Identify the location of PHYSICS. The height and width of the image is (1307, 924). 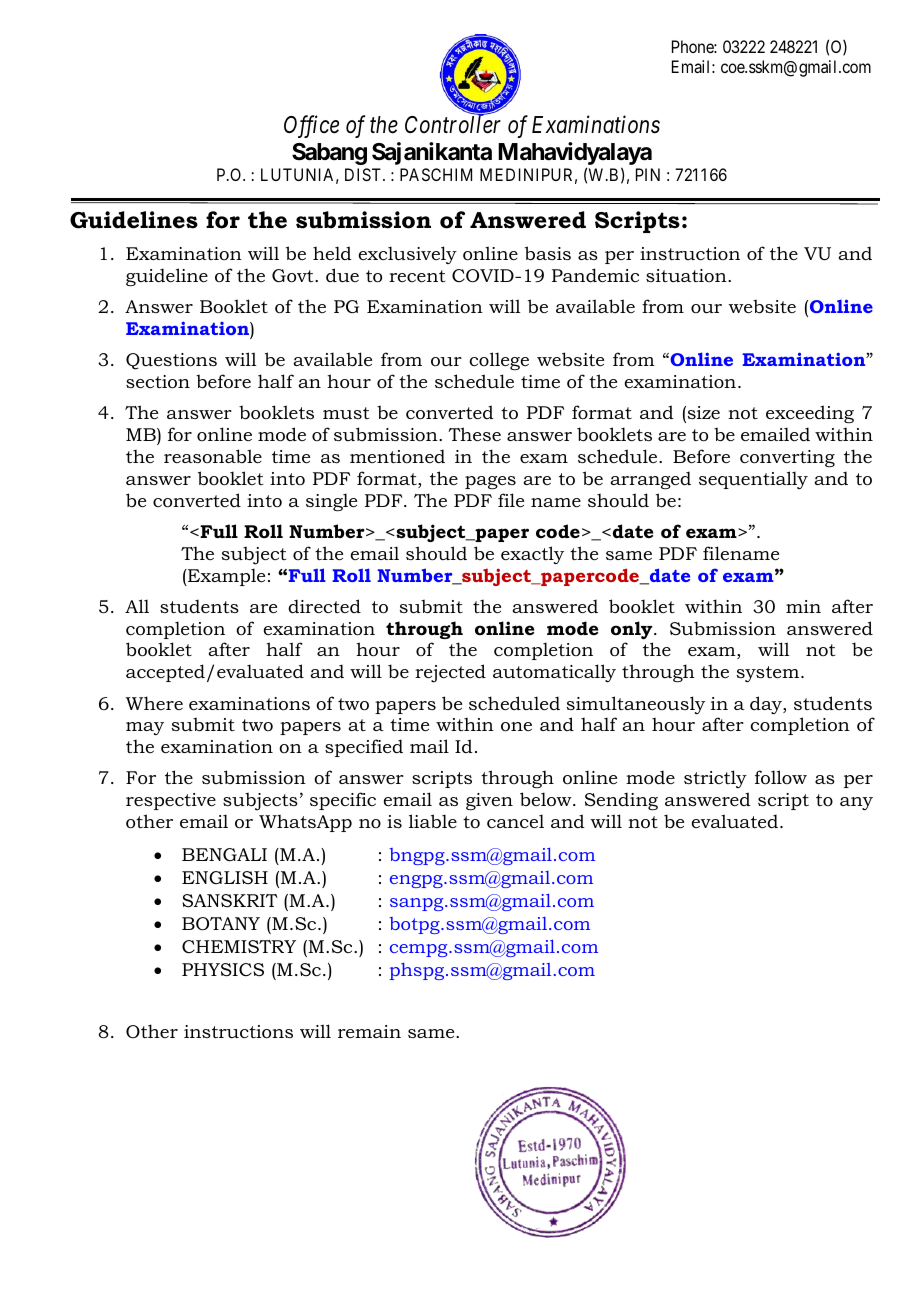
(223, 970).
